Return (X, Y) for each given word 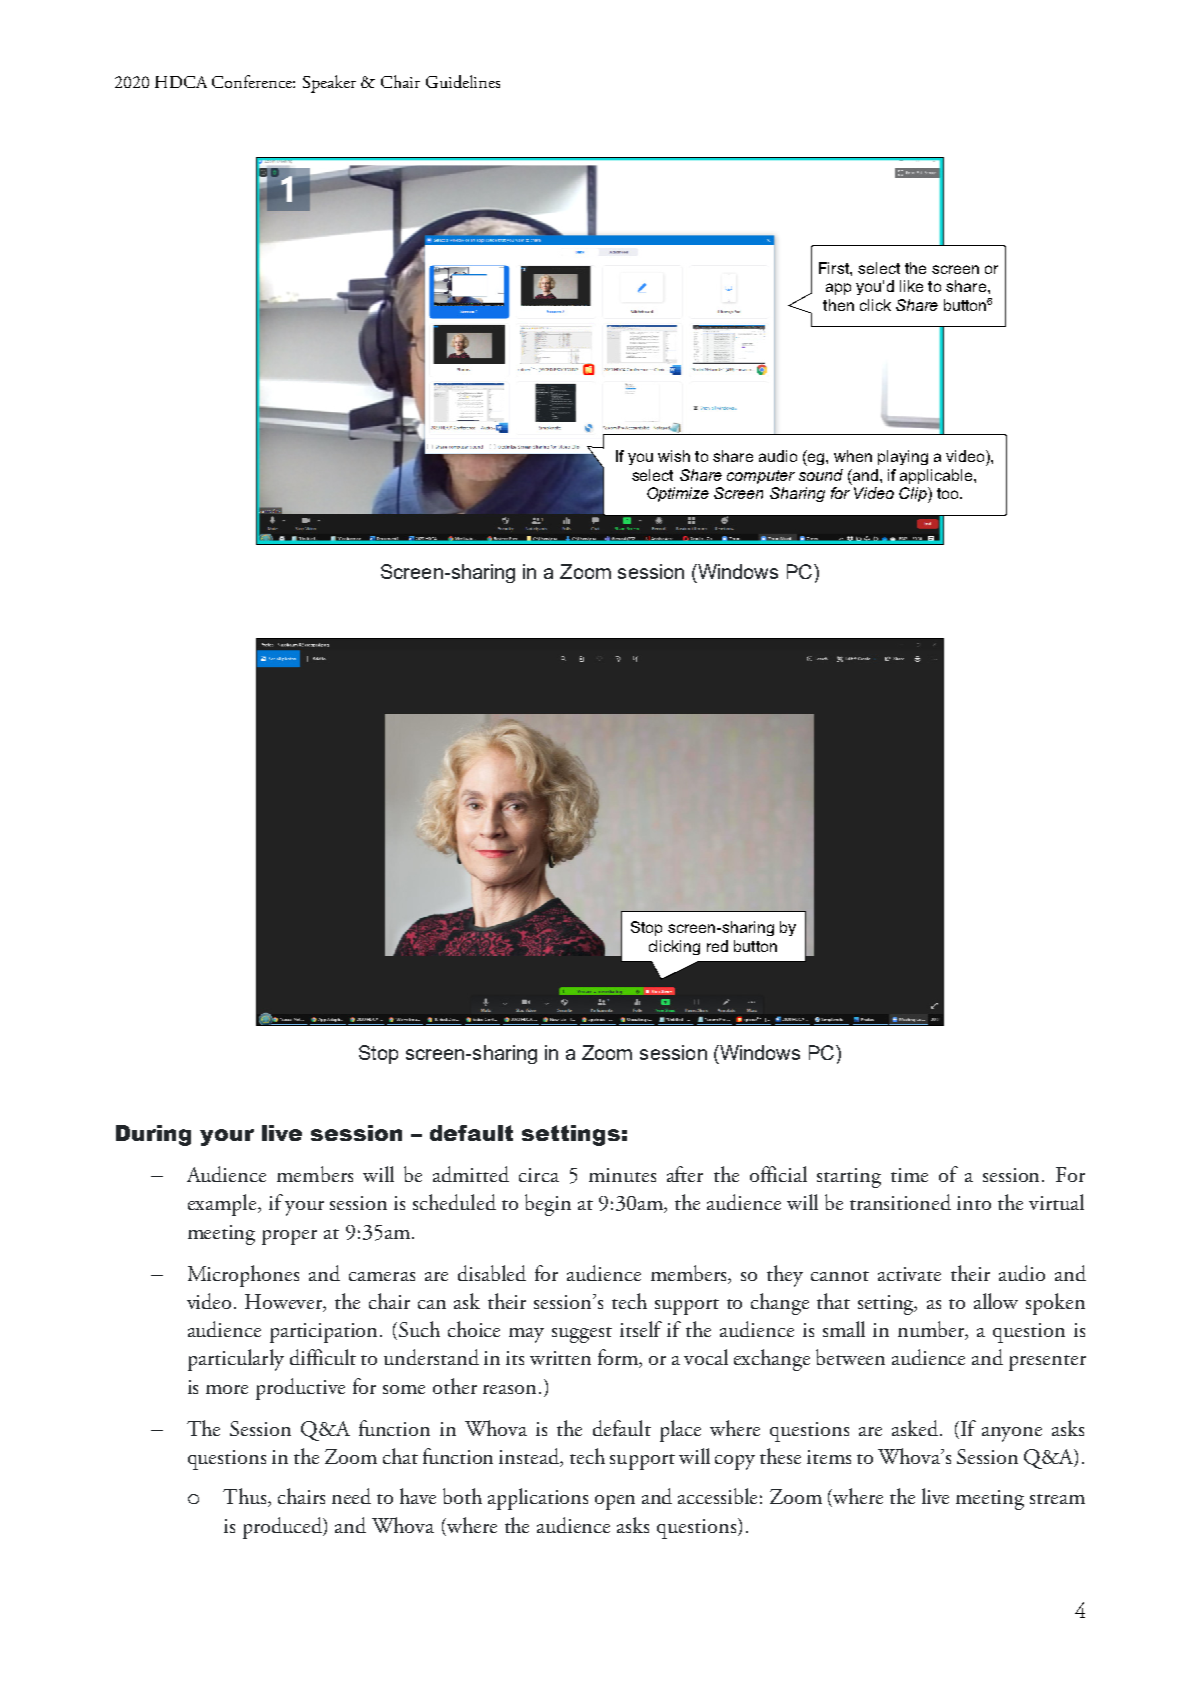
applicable (937, 476)
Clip (914, 495)
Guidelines (463, 81)
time (909, 1175)
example (223, 1205)
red (717, 946)
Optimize (678, 494)
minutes (622, 1175)
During (153, 1135)
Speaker (329, 84)
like (911, 286)
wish (674, 456)
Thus (246, 1497)
